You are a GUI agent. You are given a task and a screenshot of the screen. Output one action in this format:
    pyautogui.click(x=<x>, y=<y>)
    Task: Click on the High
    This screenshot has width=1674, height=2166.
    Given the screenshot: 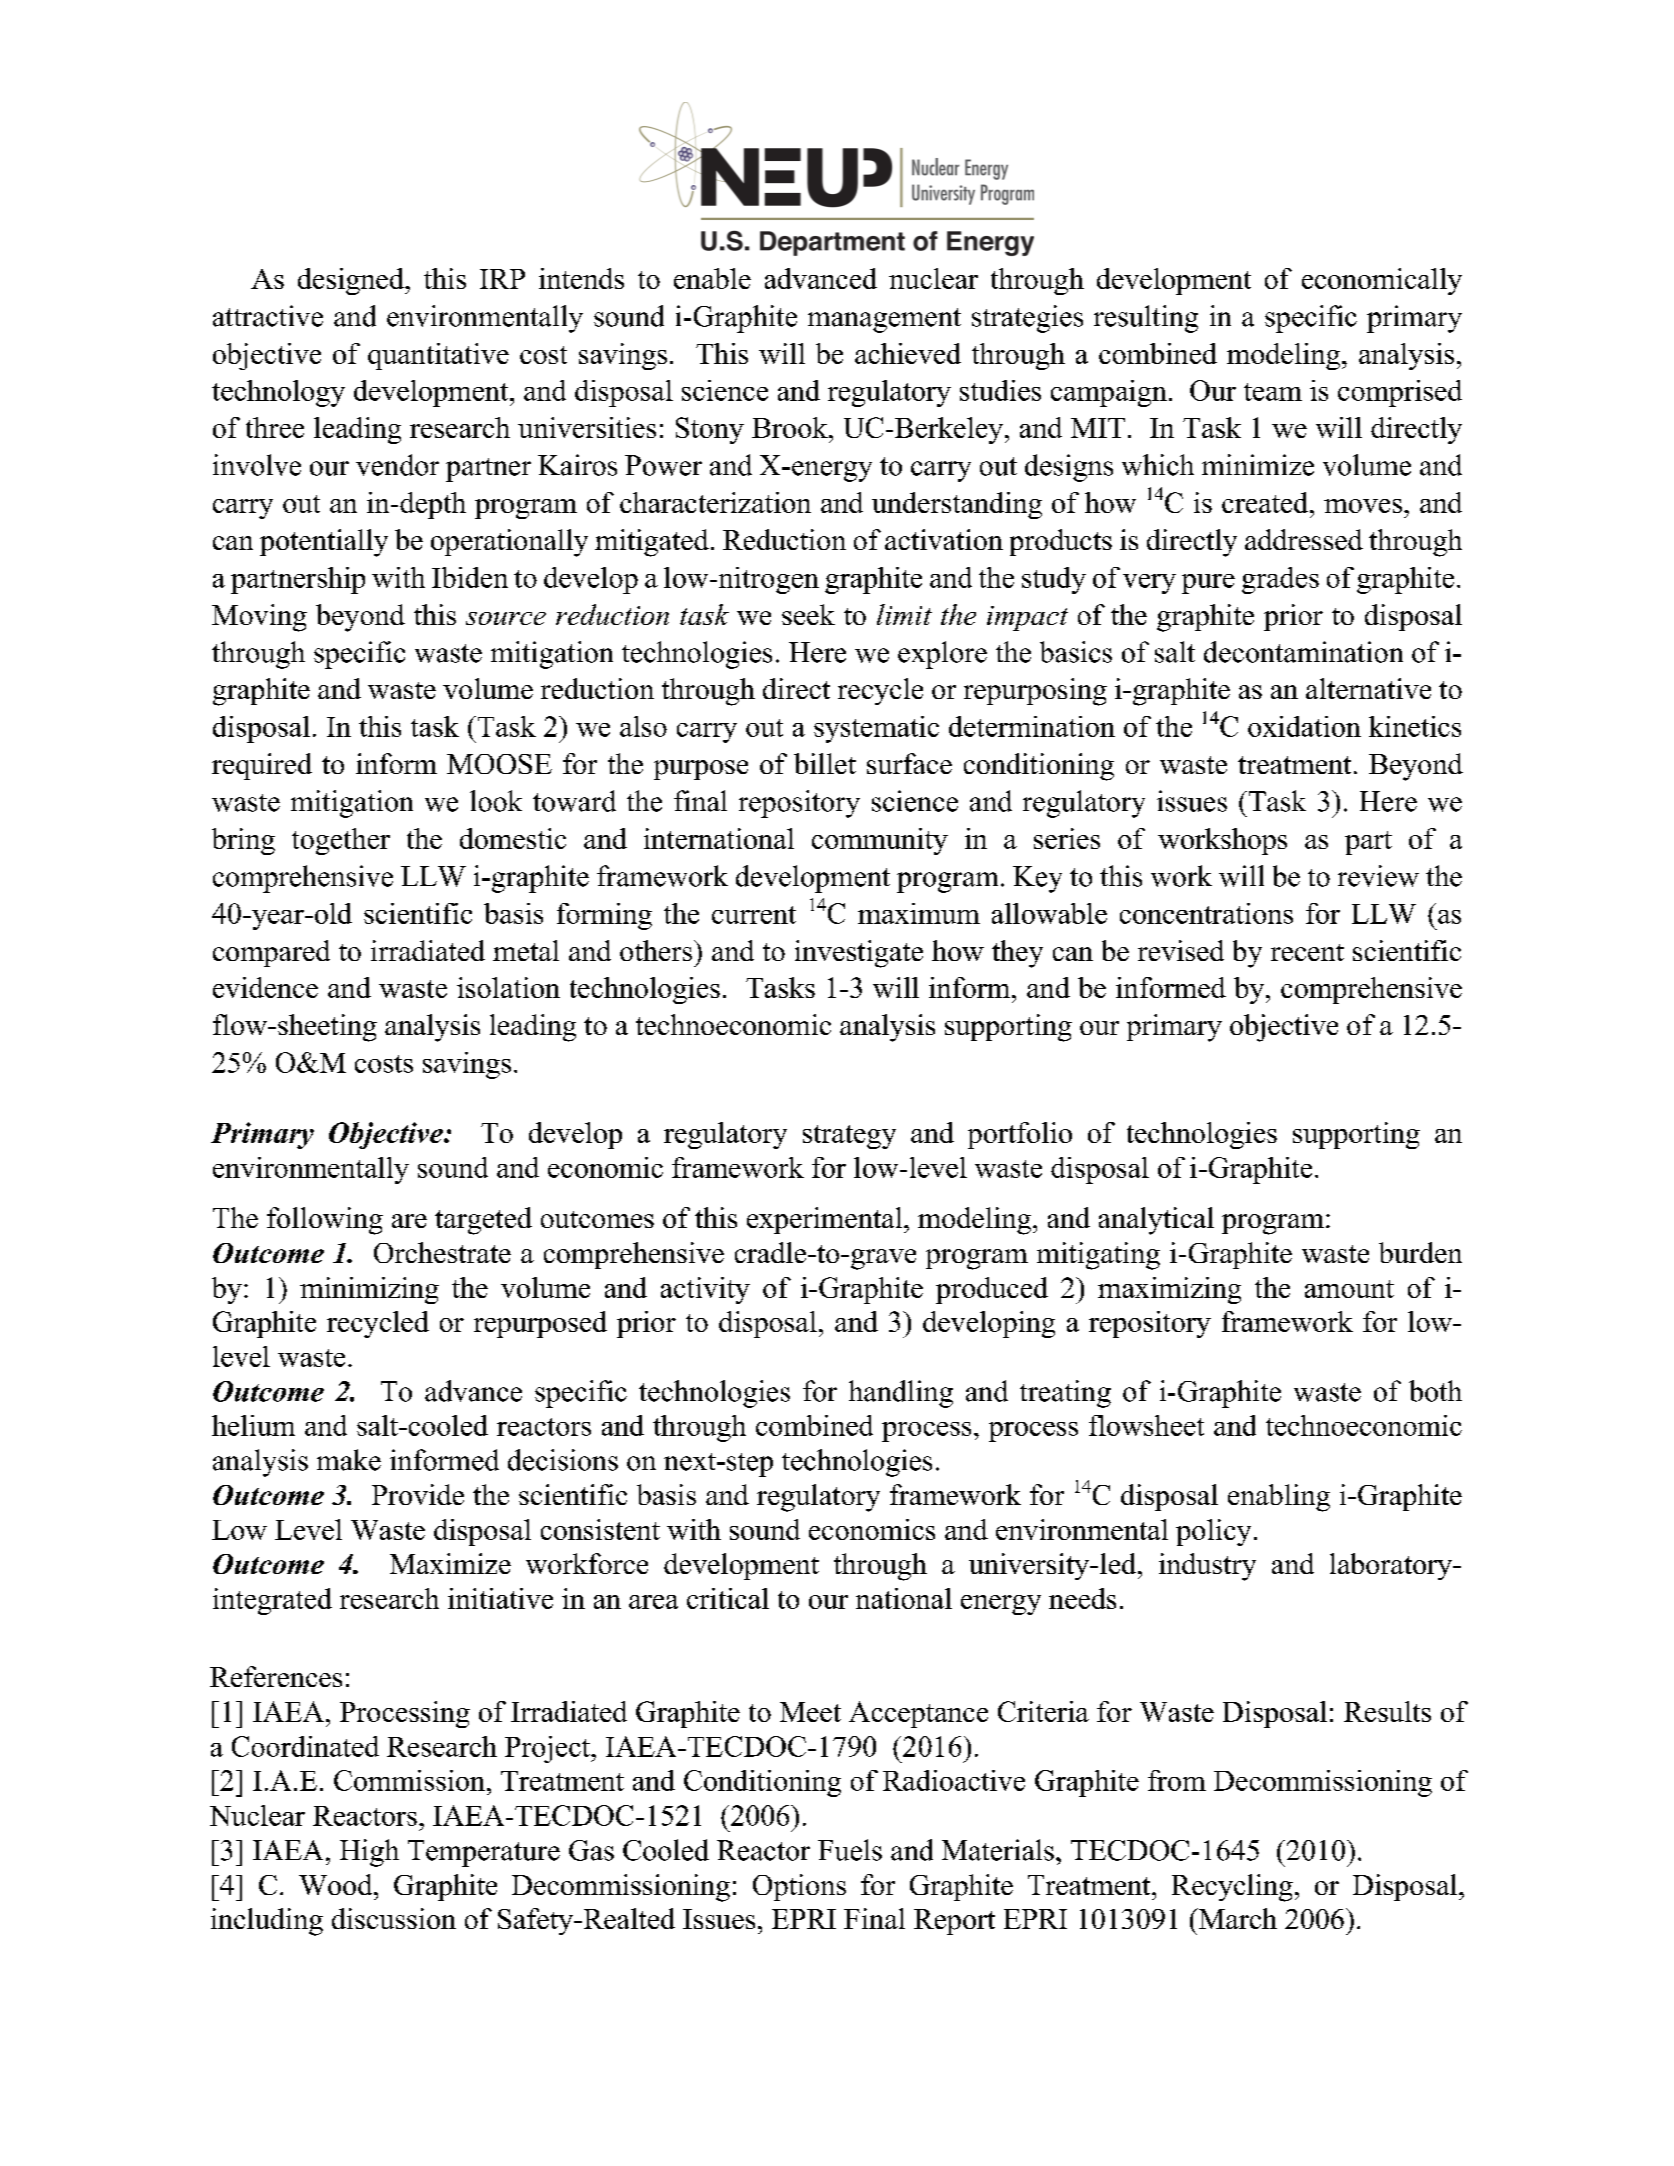 What is the action you would take?
    pyautogui.click(x=369, y=1853)
